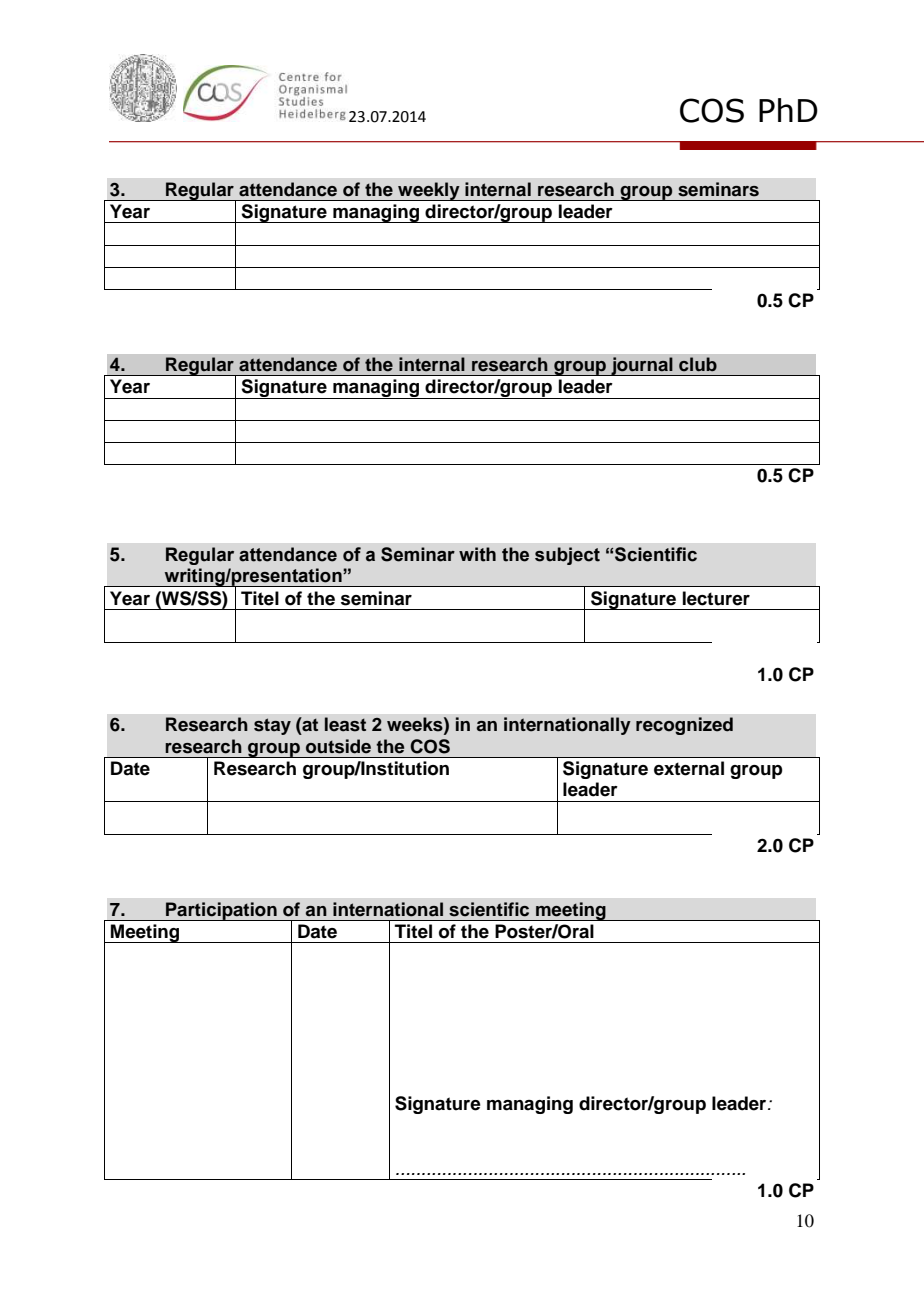 The width and height of the screenshot is (924, 1308). What do you see at coordinates (684, 726) in the screenshot?
I see `recognized` at bounding box center [684, 726].
